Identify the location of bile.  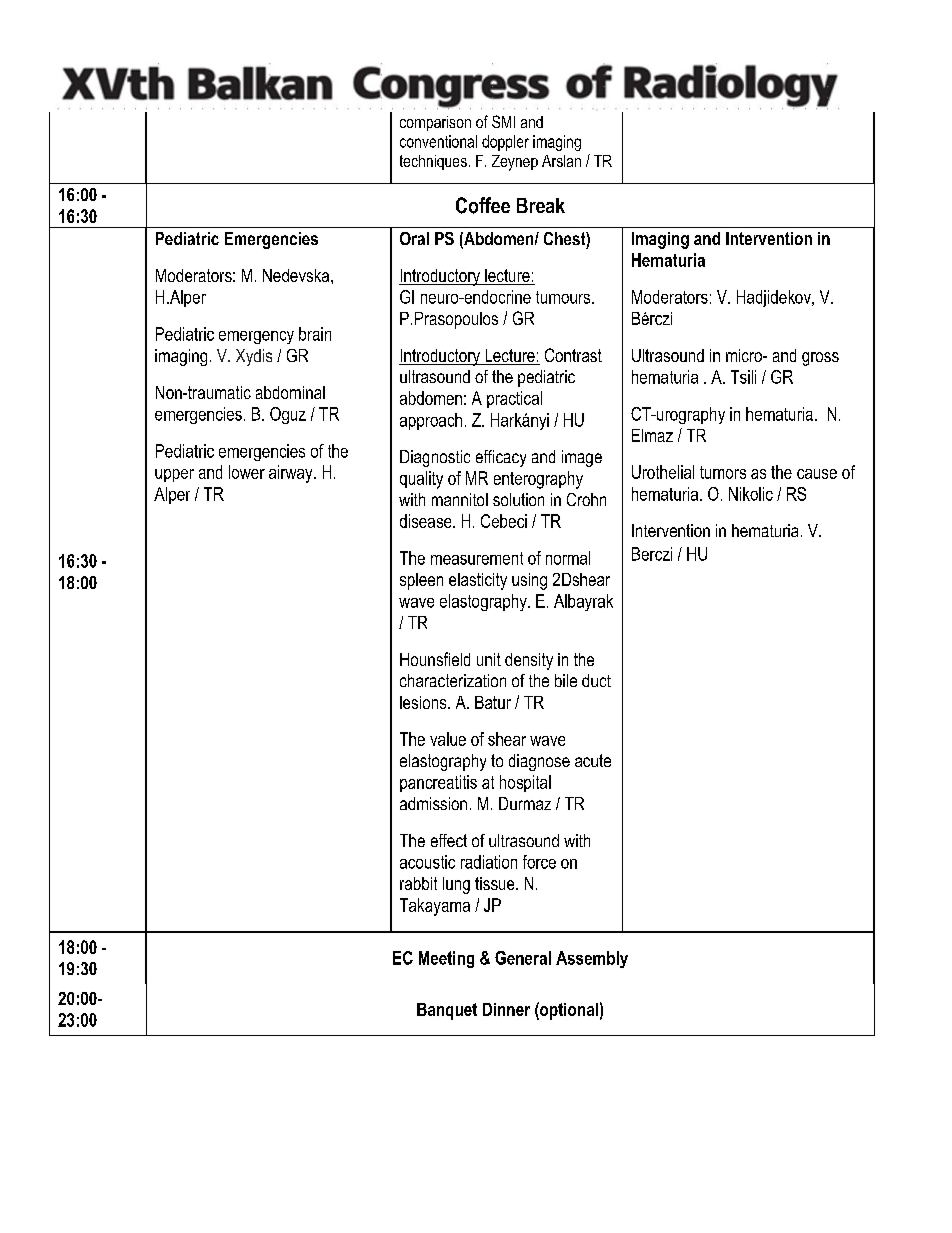
(566, 680).
